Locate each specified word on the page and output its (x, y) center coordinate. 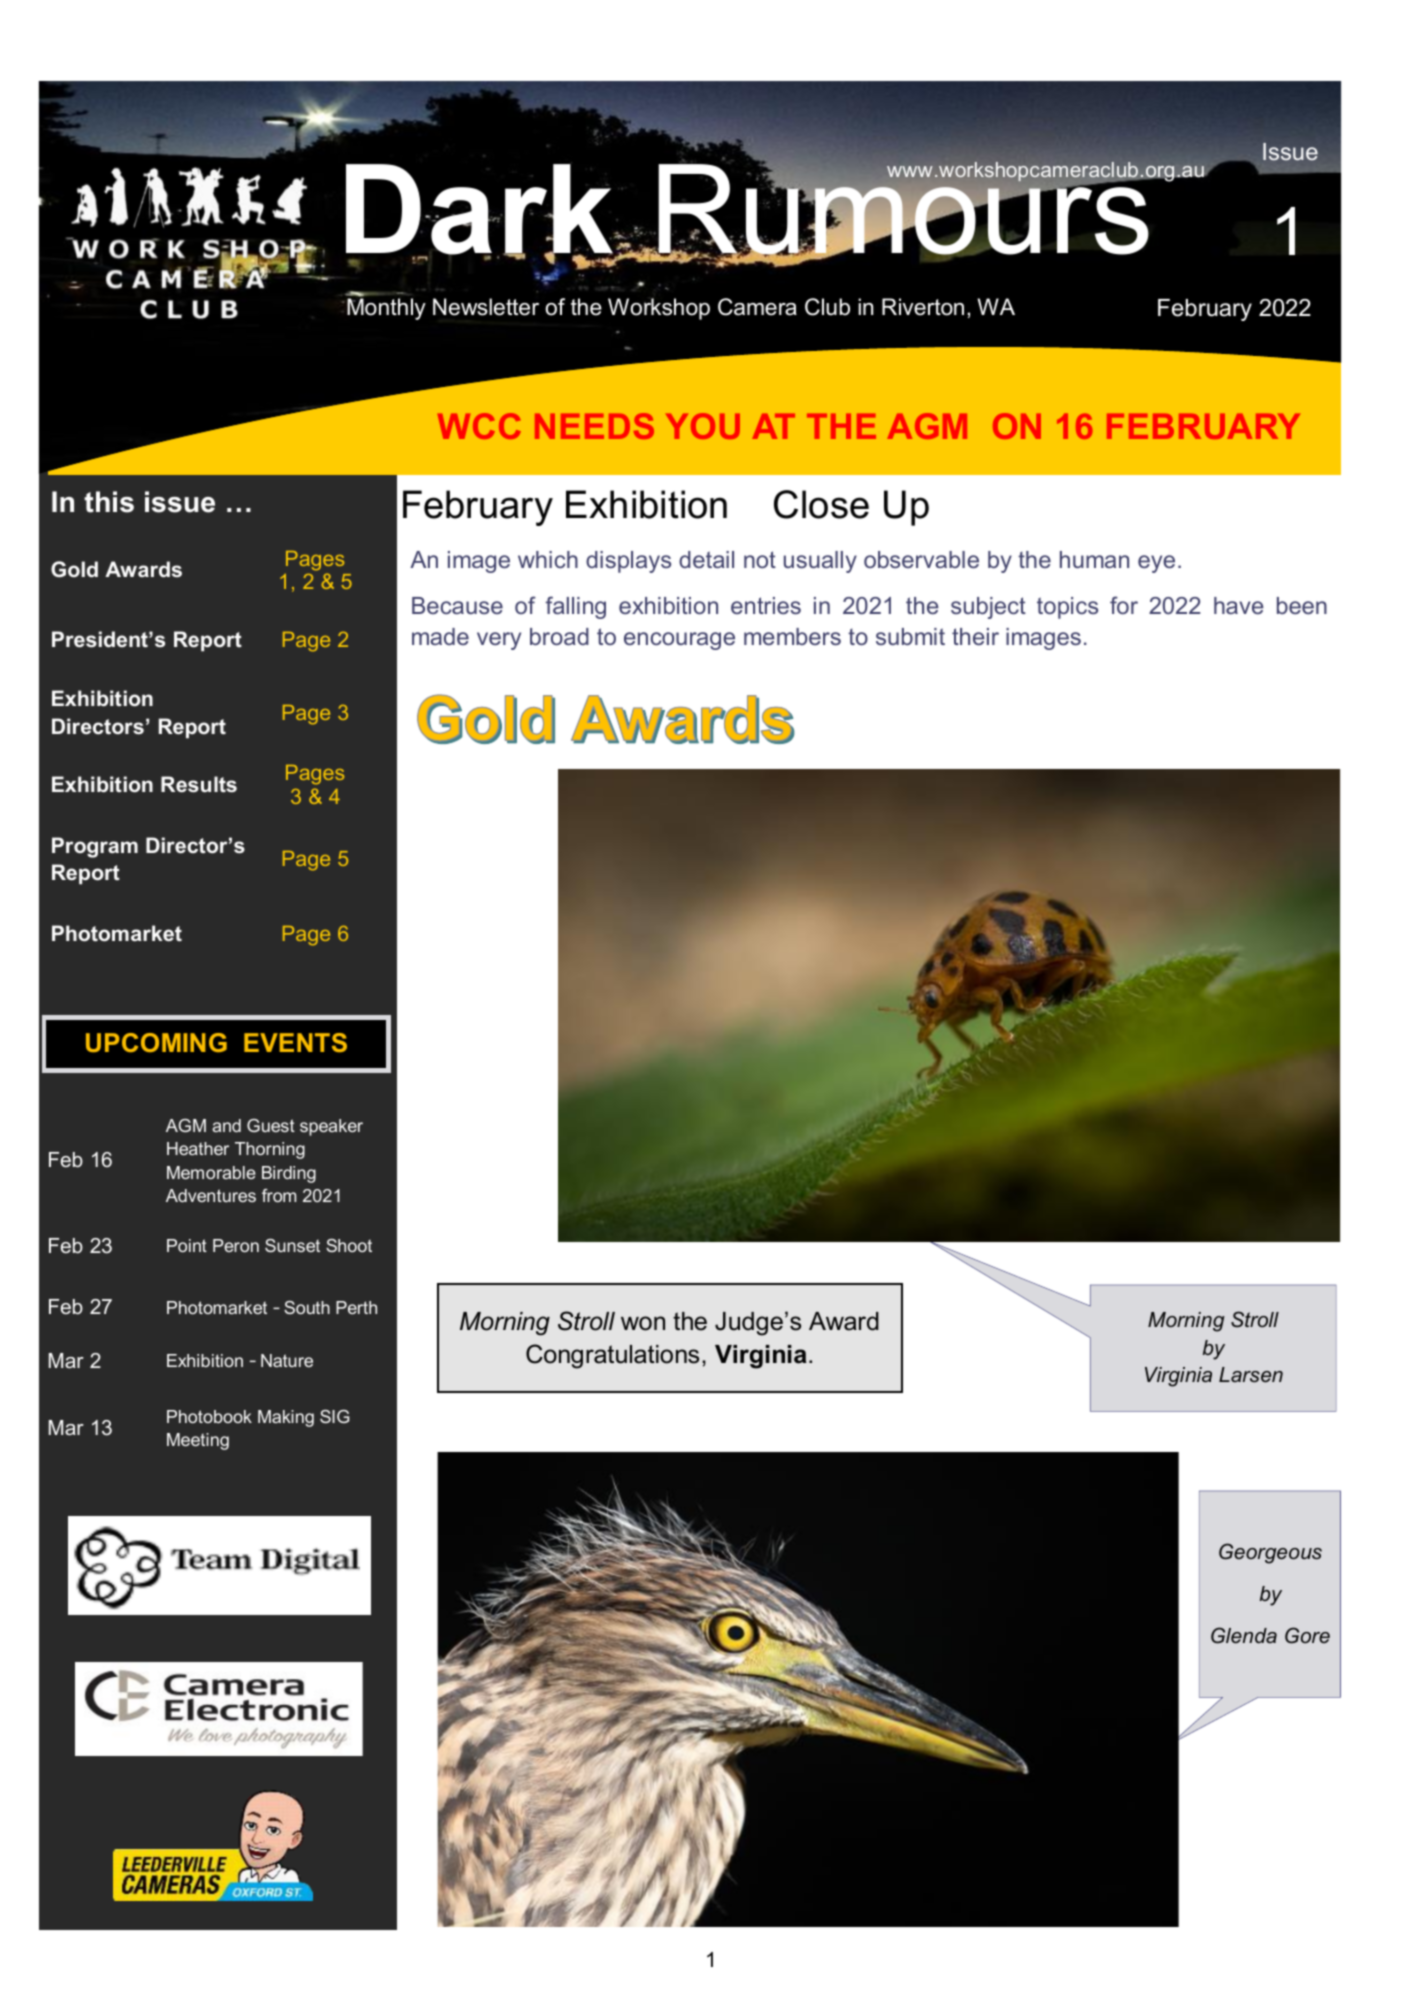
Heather (198, 1148)
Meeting (198, 1441)
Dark (481, 210)
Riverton (923, 307)
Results (199, 784)
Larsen (1251, 1375)
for (1124, 605)
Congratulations (612, 1356)
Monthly (386, 309)
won (643, 1323)
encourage (679, 641)
